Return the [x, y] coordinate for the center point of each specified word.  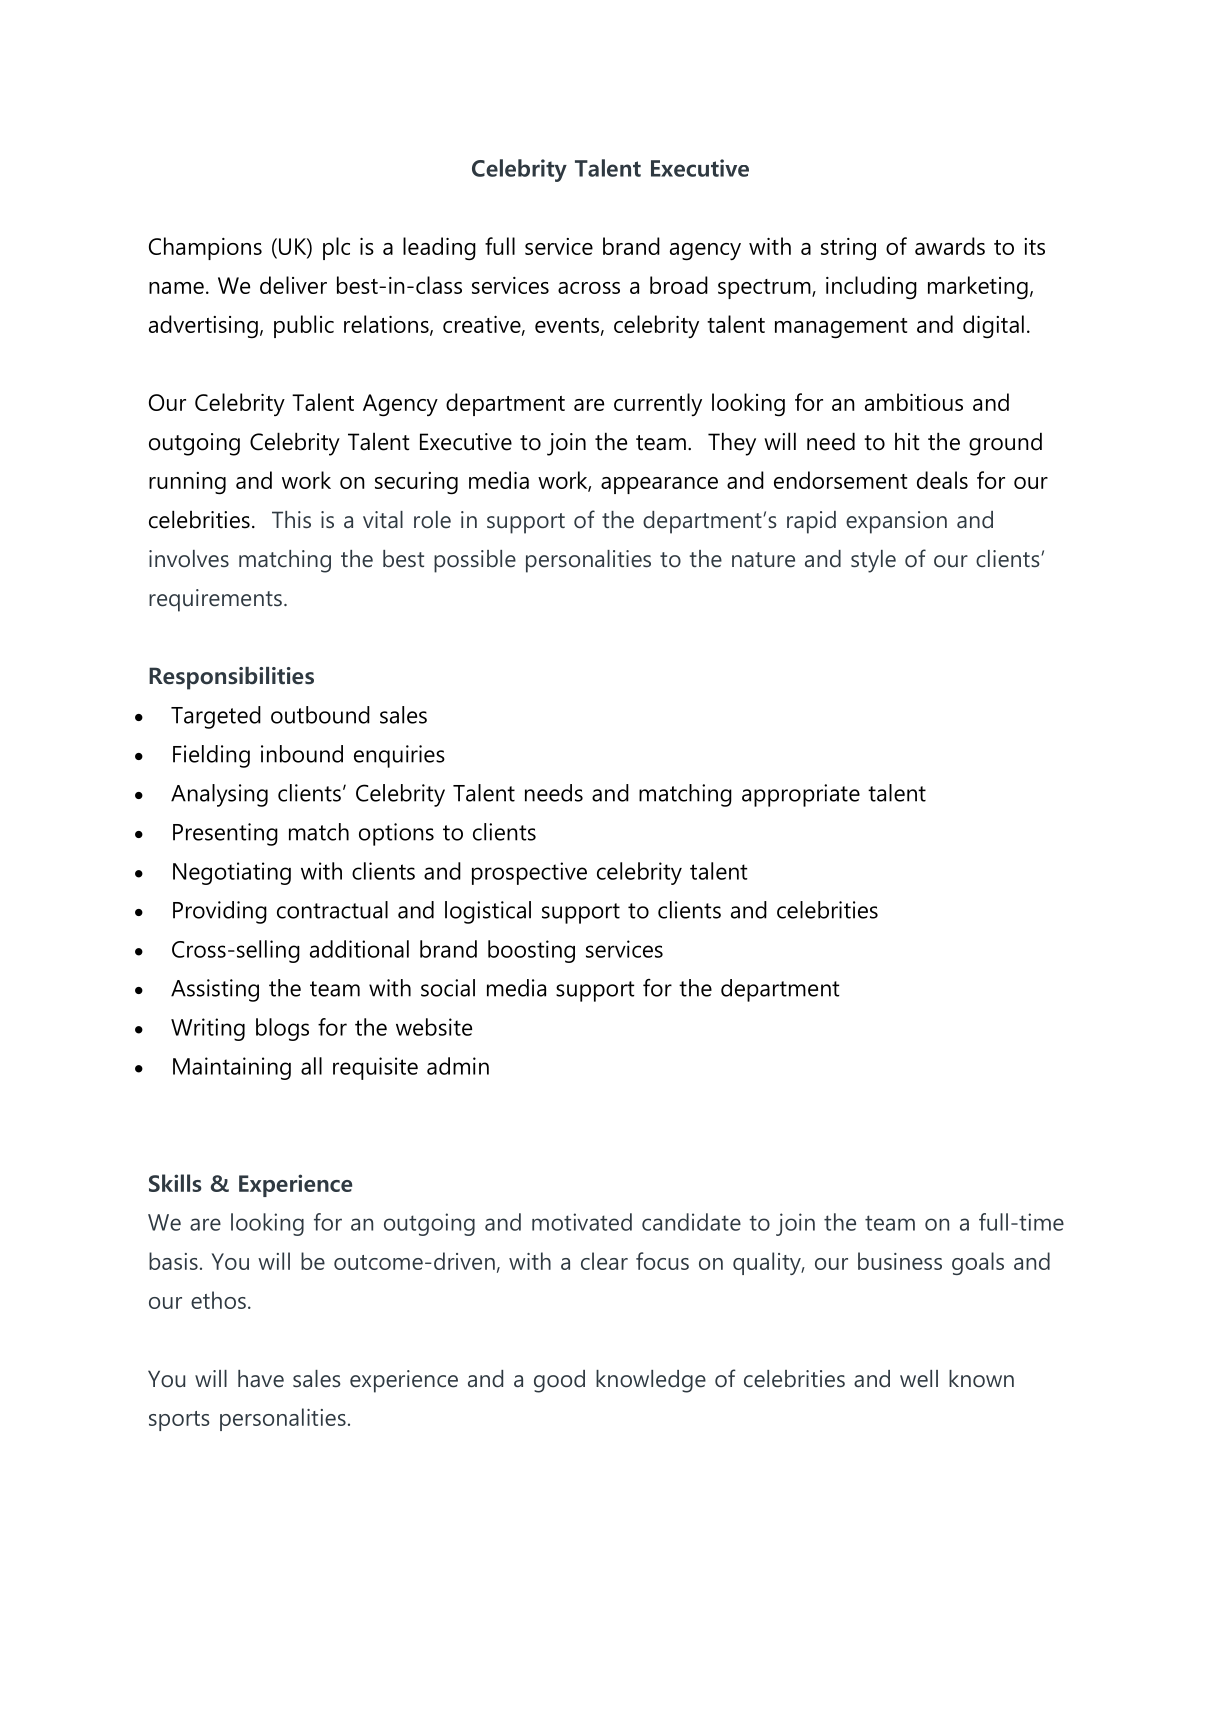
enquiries [399, 756]
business [900, 1261]
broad [679, 285]
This [291, 520]
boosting [531, 951]
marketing [978, 288]
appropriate [801, 795]
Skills [175, 1183]
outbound [320, 715]
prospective [529, 873]
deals [942, 480]
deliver [293, 285]
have [261, 1379]
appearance [659, 485]
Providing [220, 912]
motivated [582, 1222]
